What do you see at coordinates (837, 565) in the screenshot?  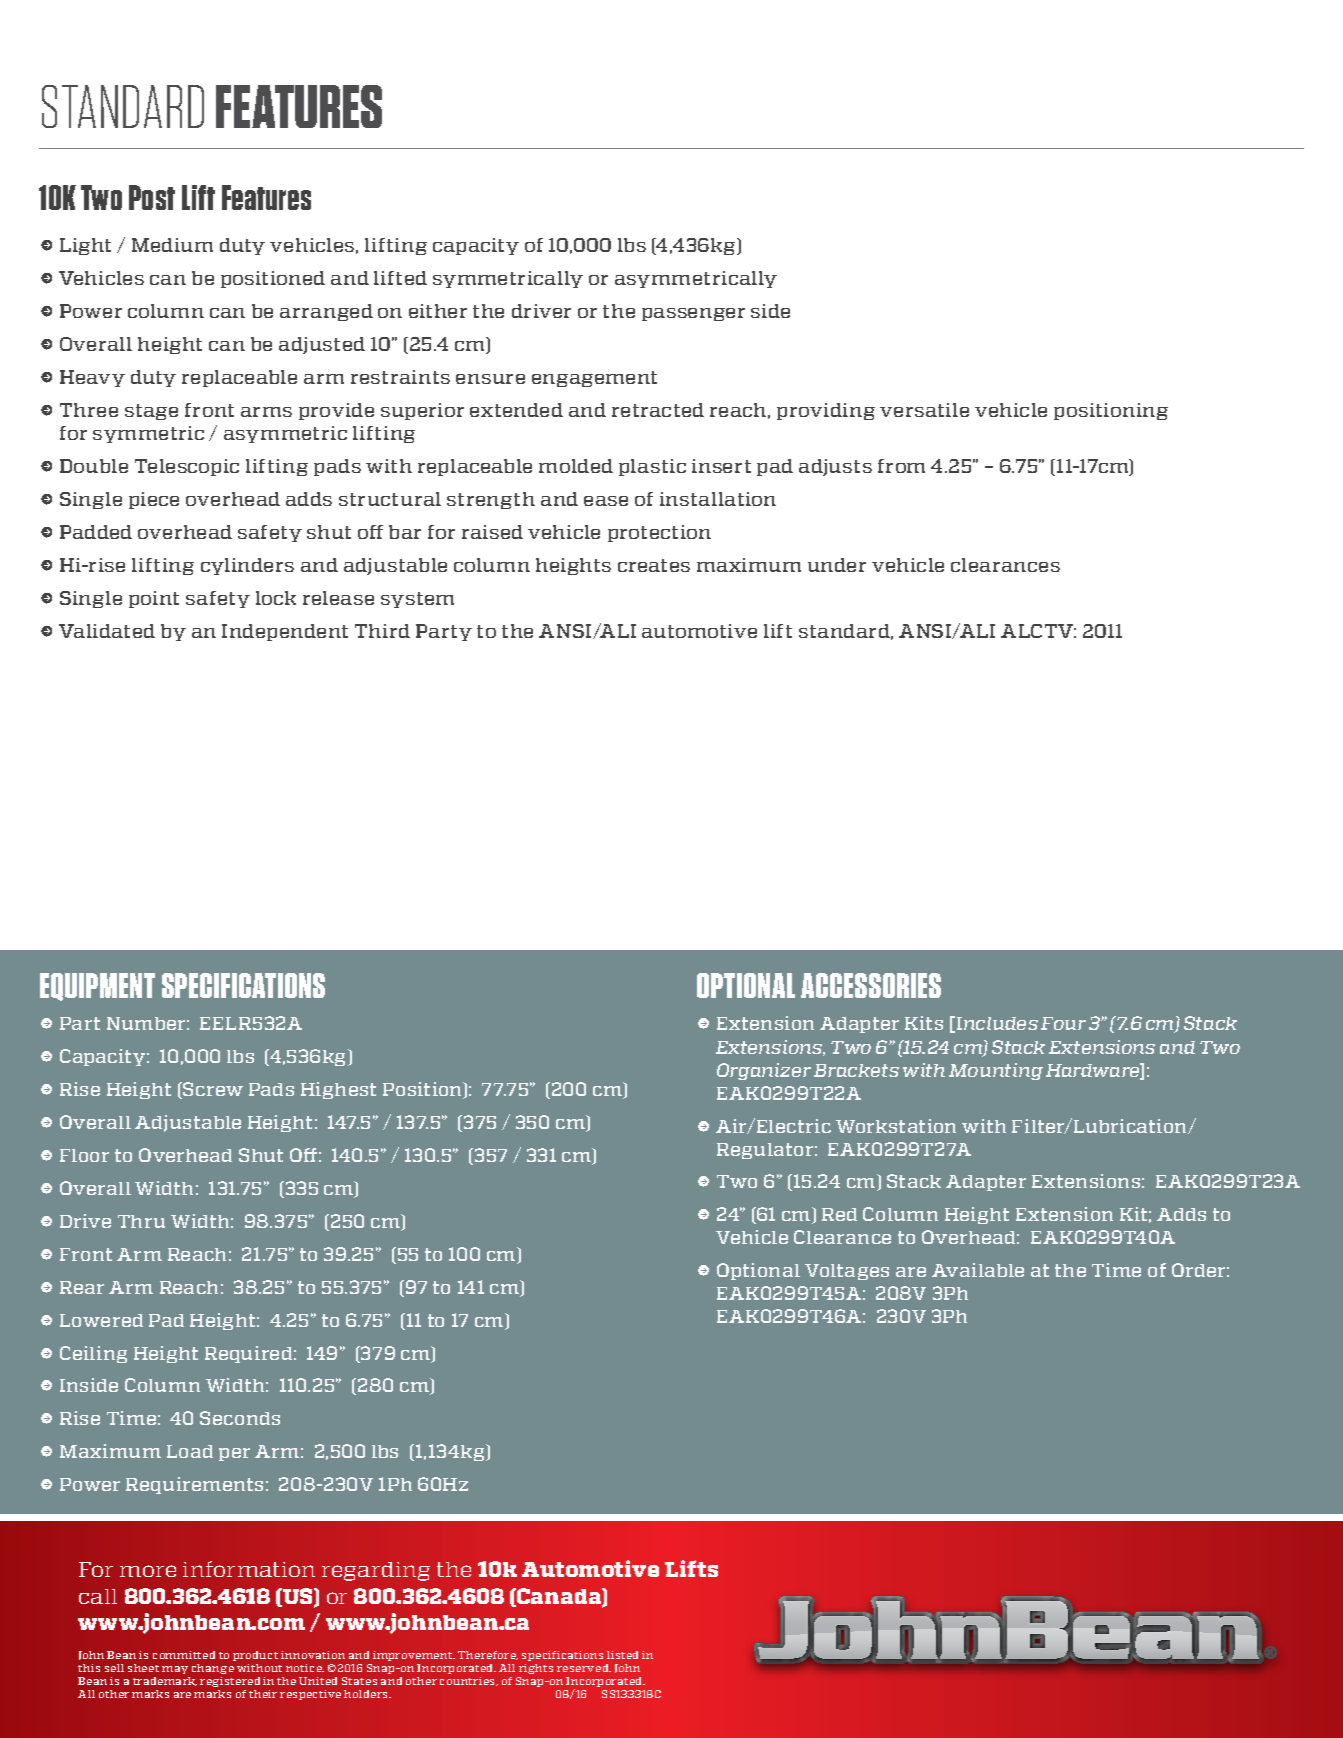 I see `under` at bounding box center [837, 565].
